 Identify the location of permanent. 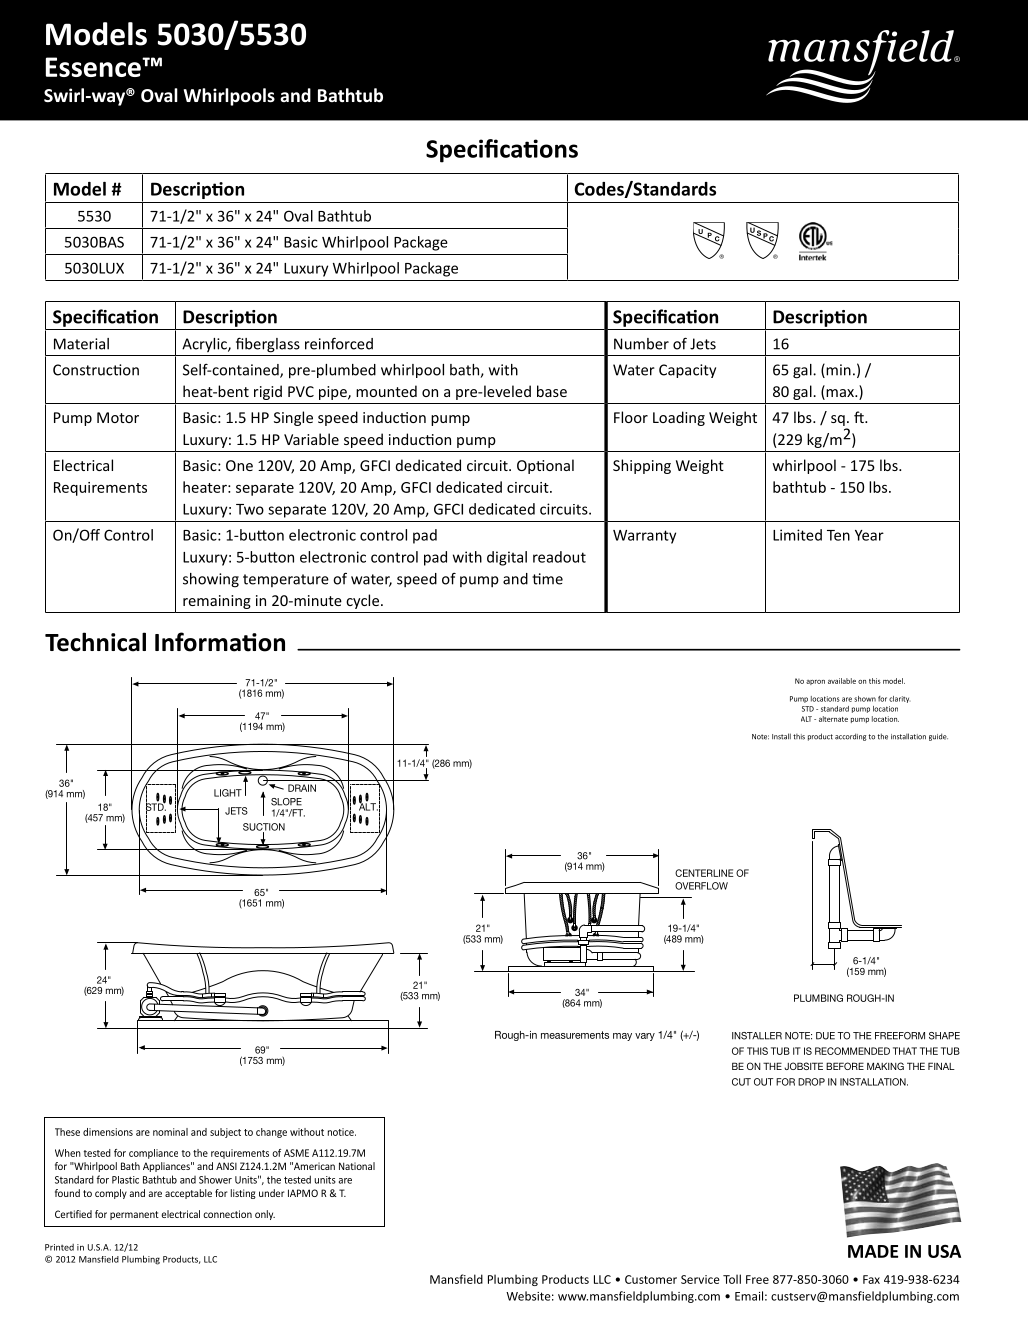
(134, 1215).
